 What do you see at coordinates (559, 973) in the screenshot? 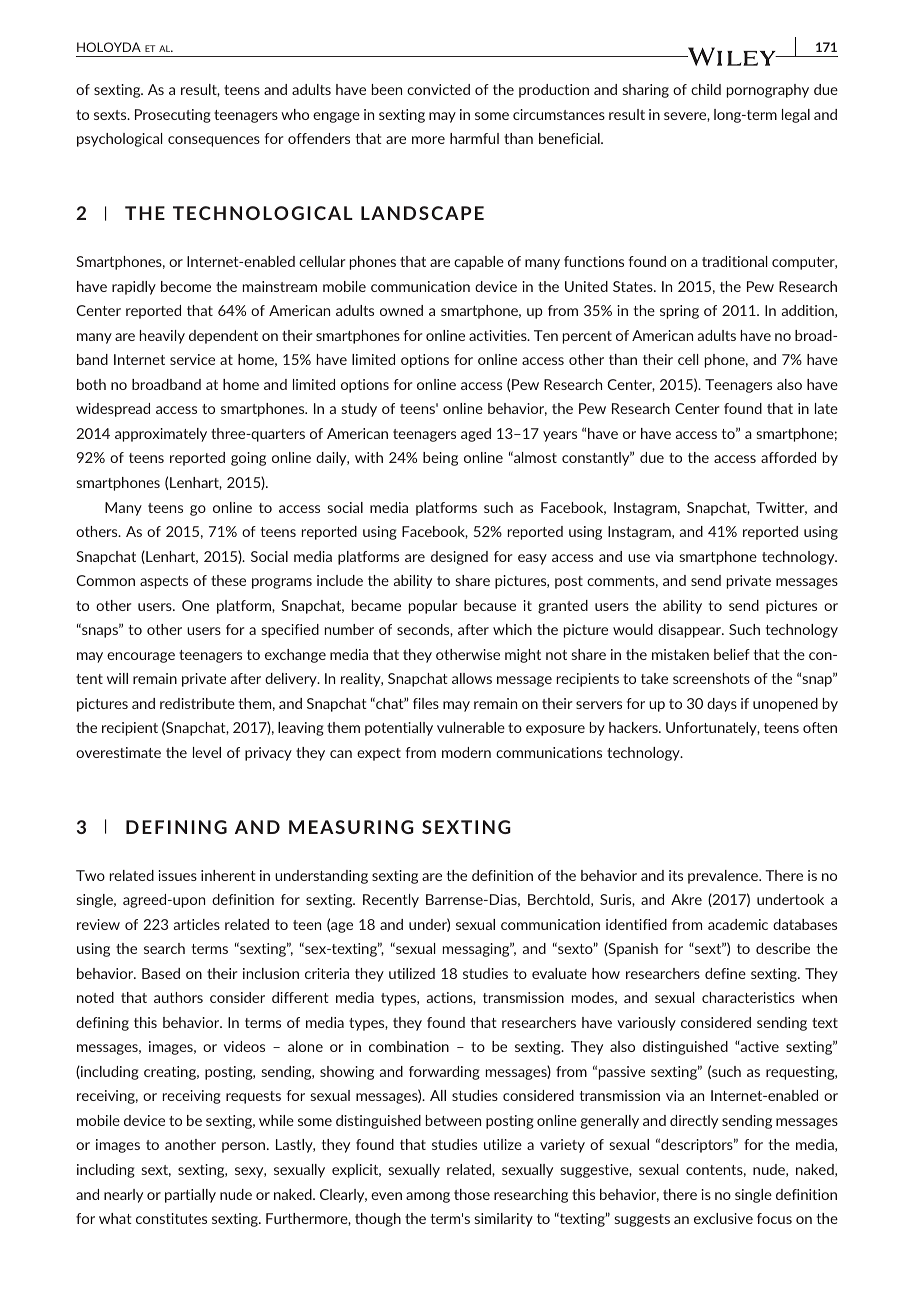
I see `evaluate` at bounding box center [559, 973].
